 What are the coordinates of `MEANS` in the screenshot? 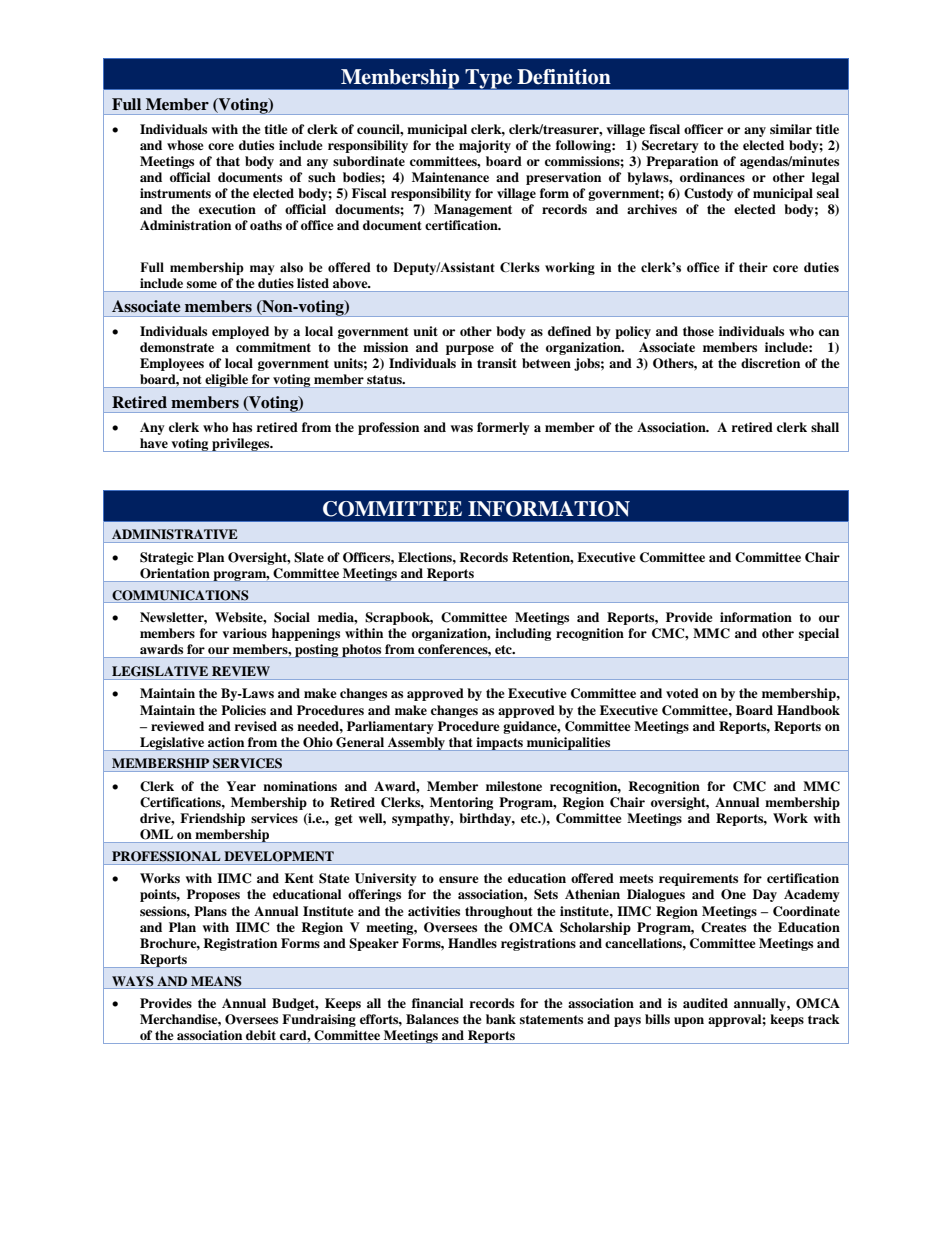 It's located at (216, 981).
